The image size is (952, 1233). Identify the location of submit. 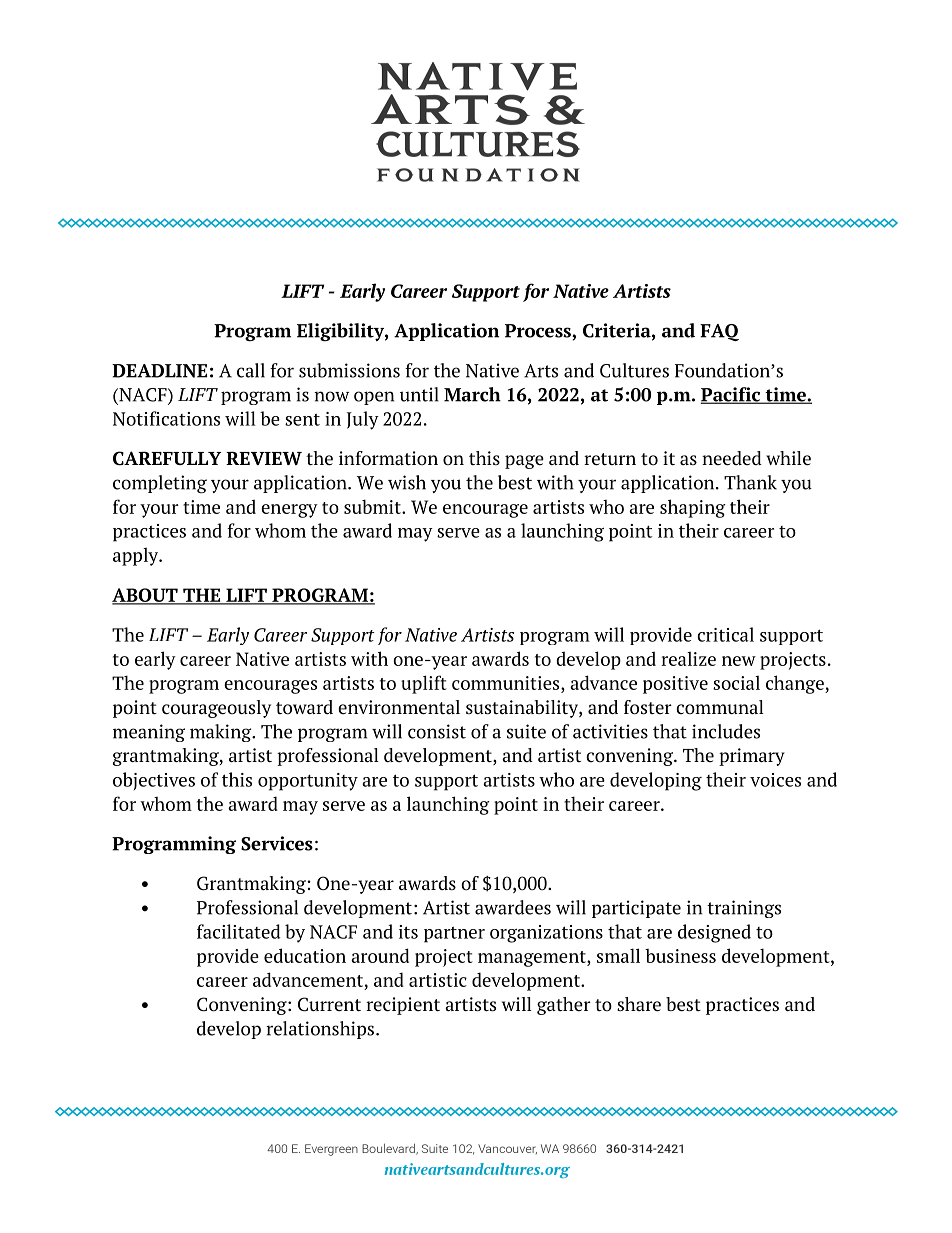
(373, 506).
